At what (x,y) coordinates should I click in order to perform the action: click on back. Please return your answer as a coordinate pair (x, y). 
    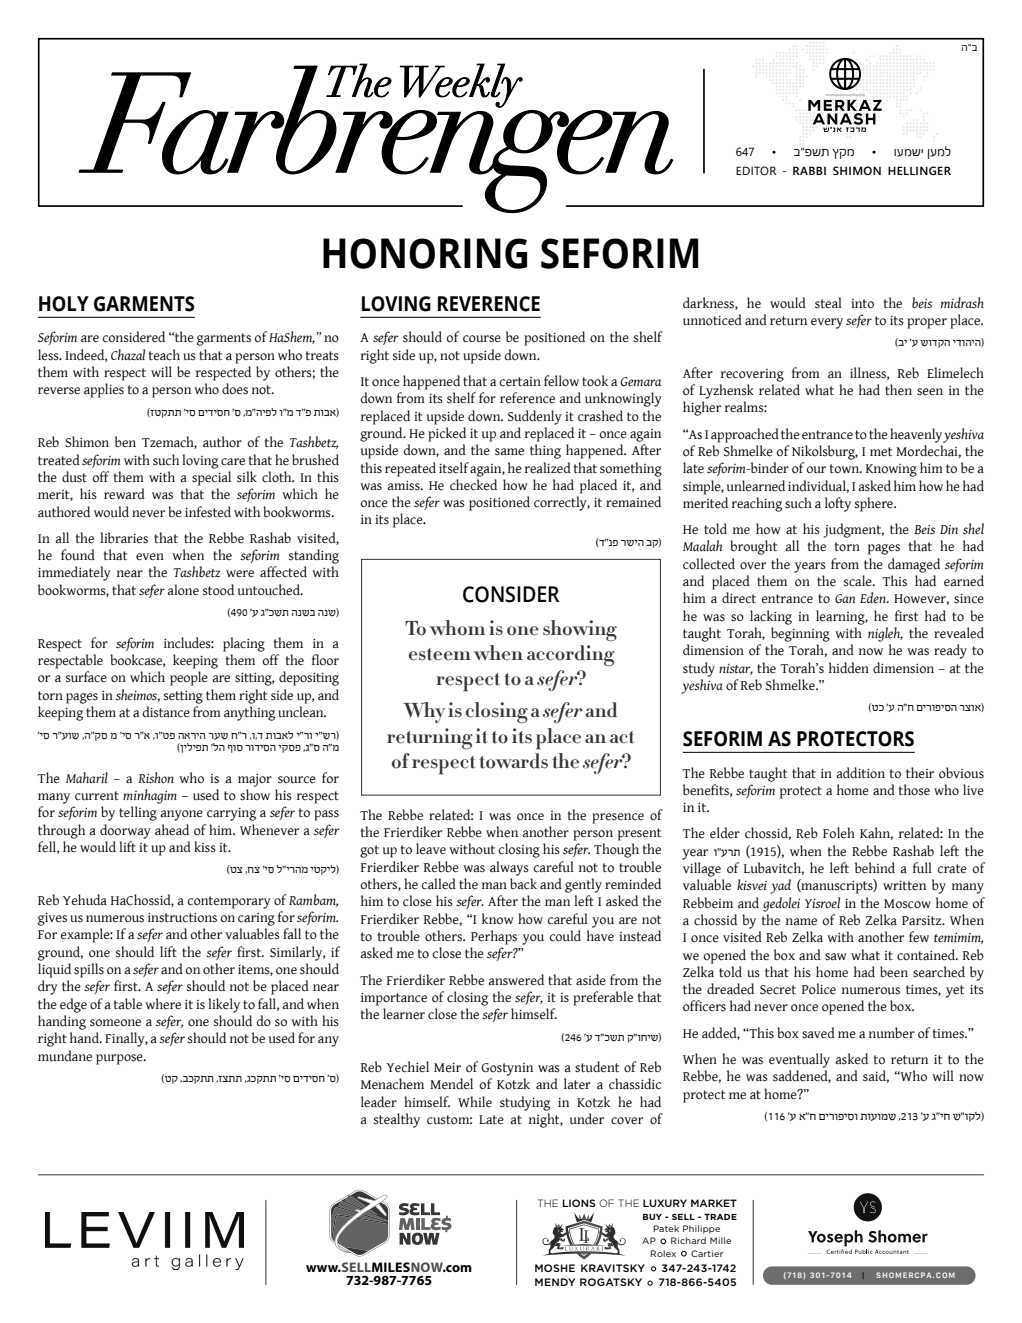
    Looking at the image, I should click on (523, 883).
